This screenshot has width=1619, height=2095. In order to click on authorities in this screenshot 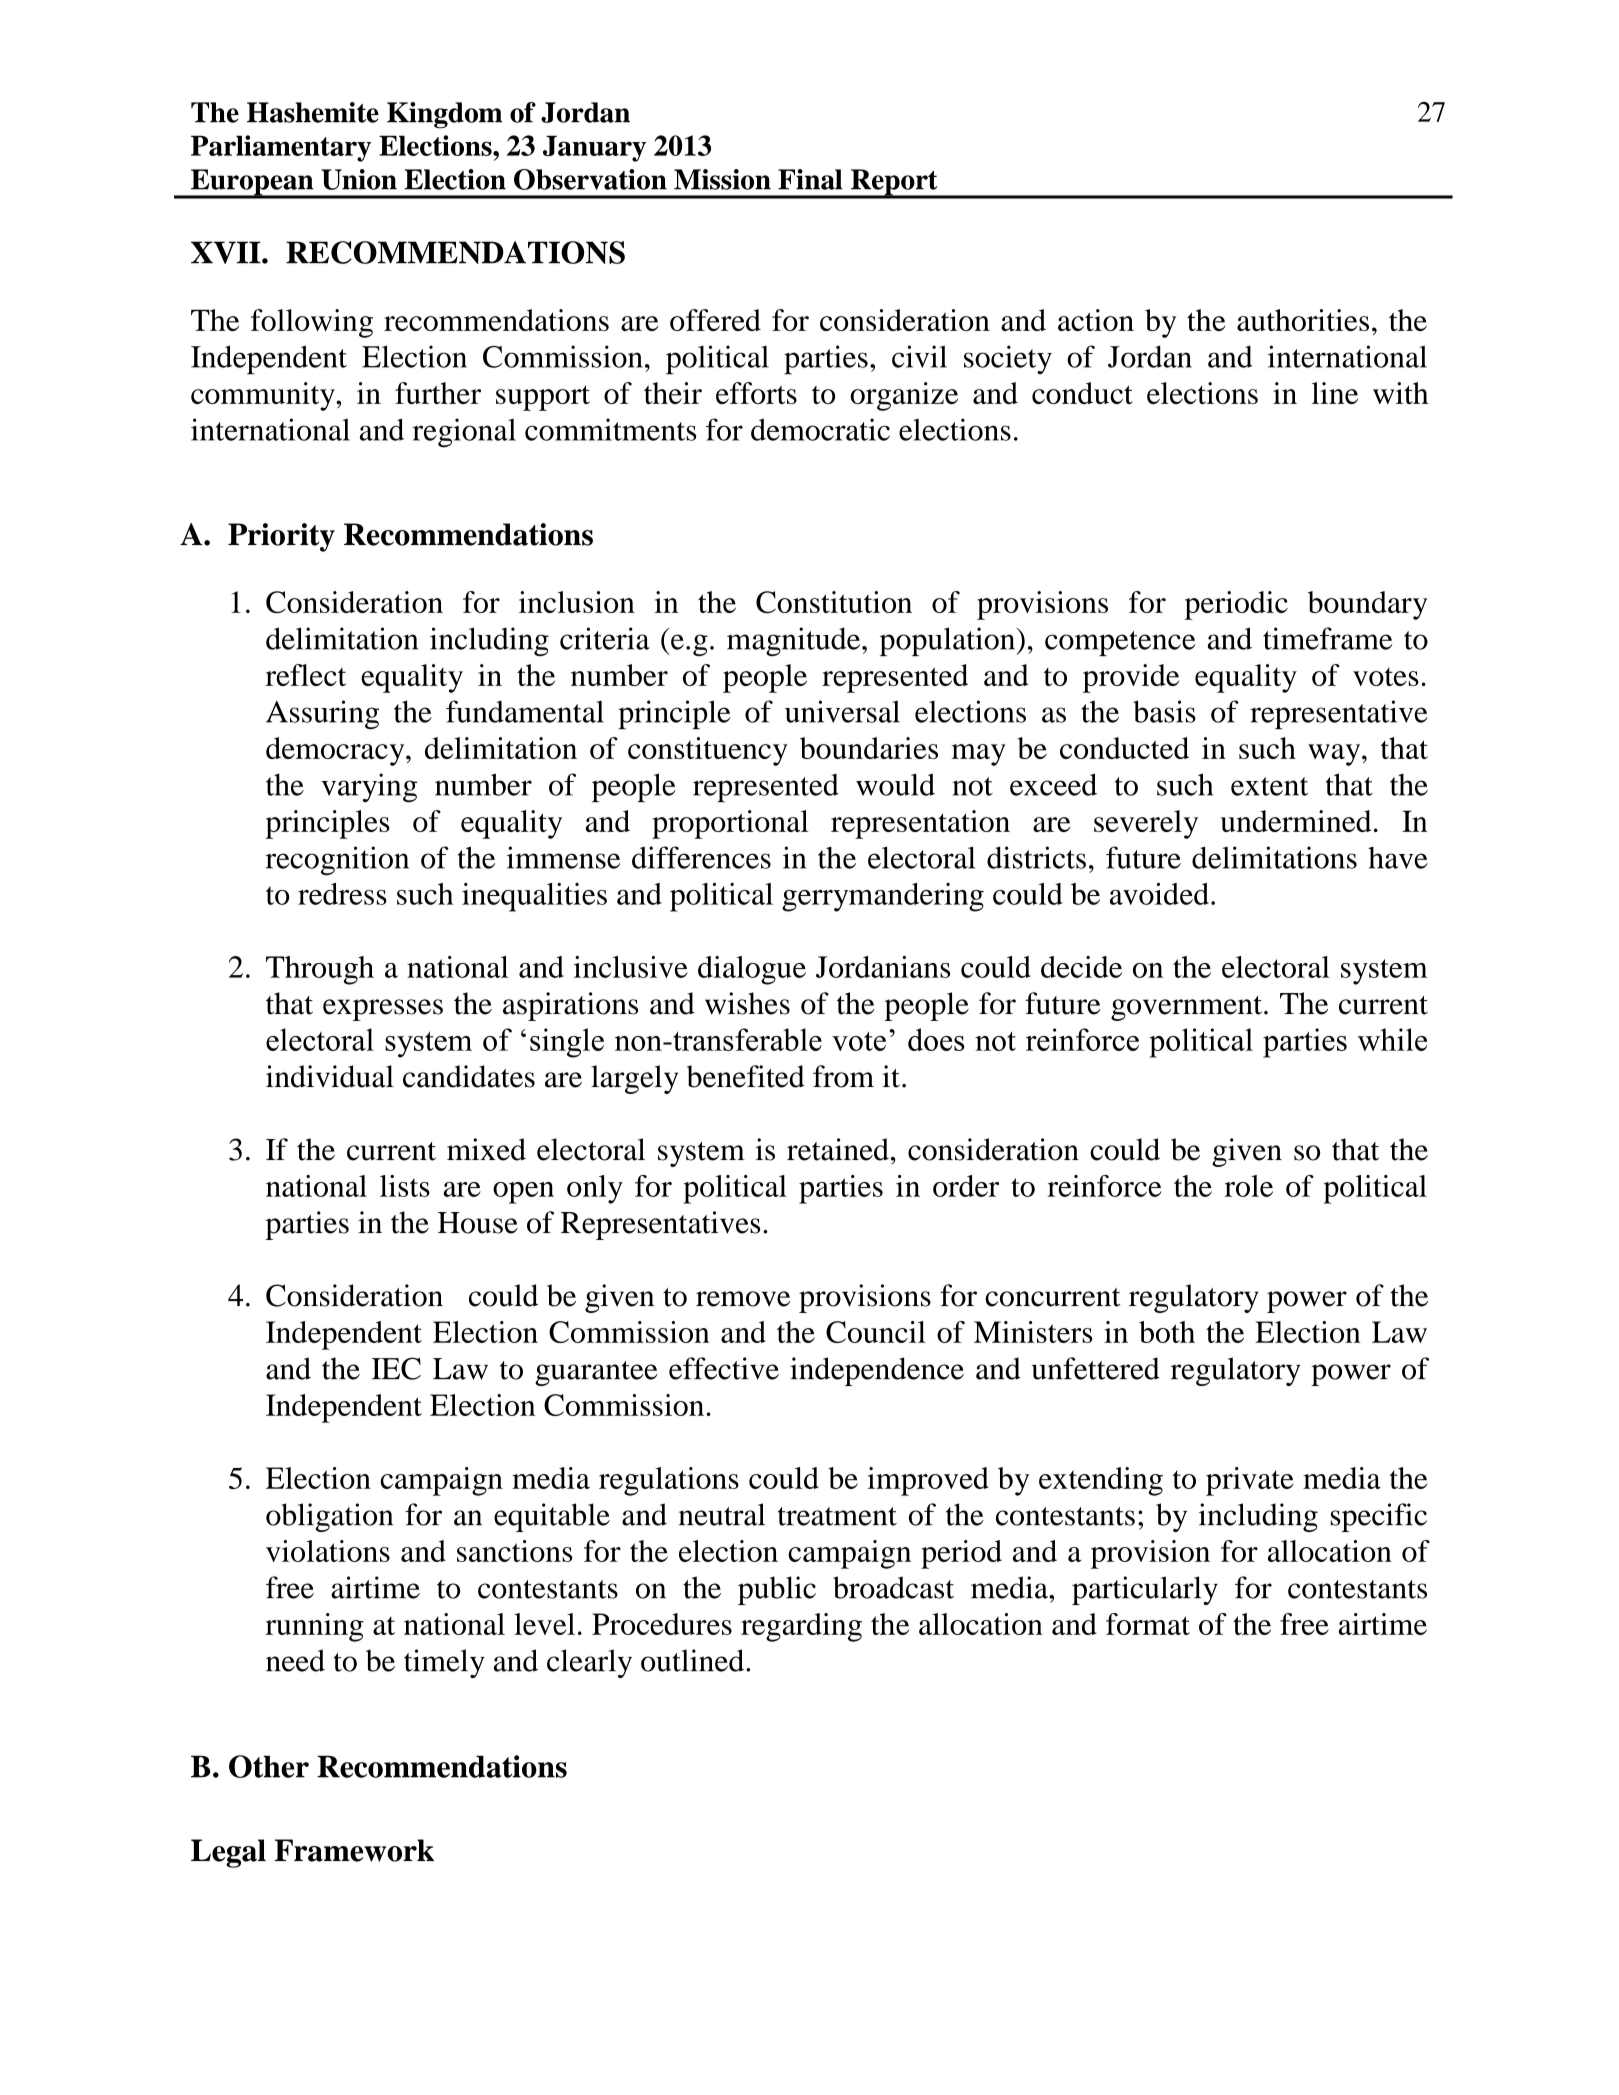, I will do `click(1303, 320)`.
